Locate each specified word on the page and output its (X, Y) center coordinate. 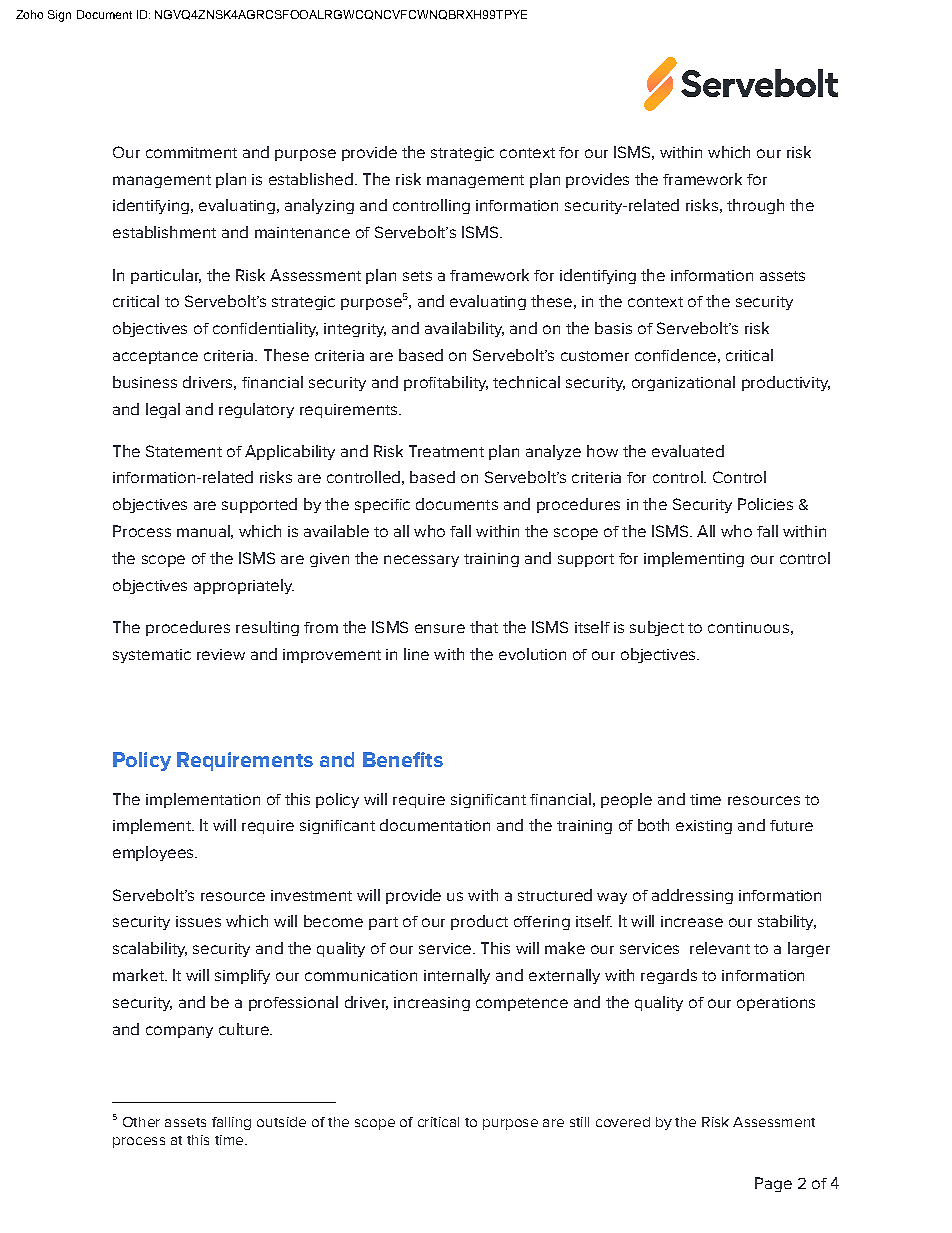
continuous (748, 627)
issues (198, 921)
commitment (191, 152)
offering (542, 923)
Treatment (446, 451)
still (579, 1122)
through (755, 206)
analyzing (319, 206)
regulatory (256, 410)
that (484, 627)
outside (281, 1122)
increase (692, 921)
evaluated (688, 451)
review (221, 654)
